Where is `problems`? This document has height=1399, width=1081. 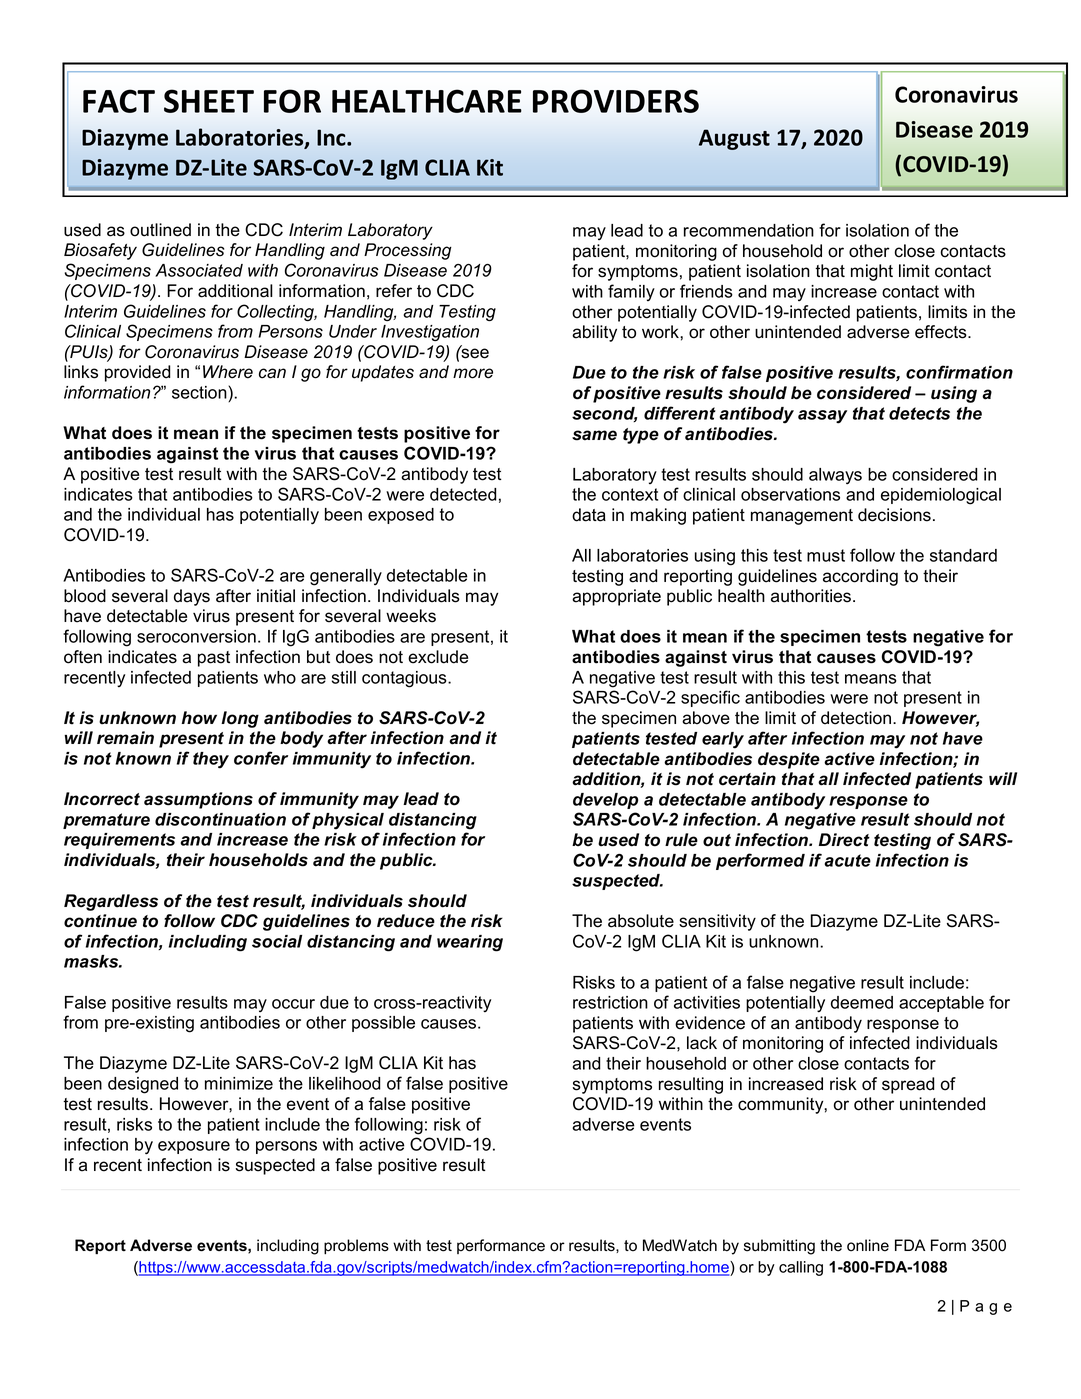
problems is located at coordinates (356, 1247).
